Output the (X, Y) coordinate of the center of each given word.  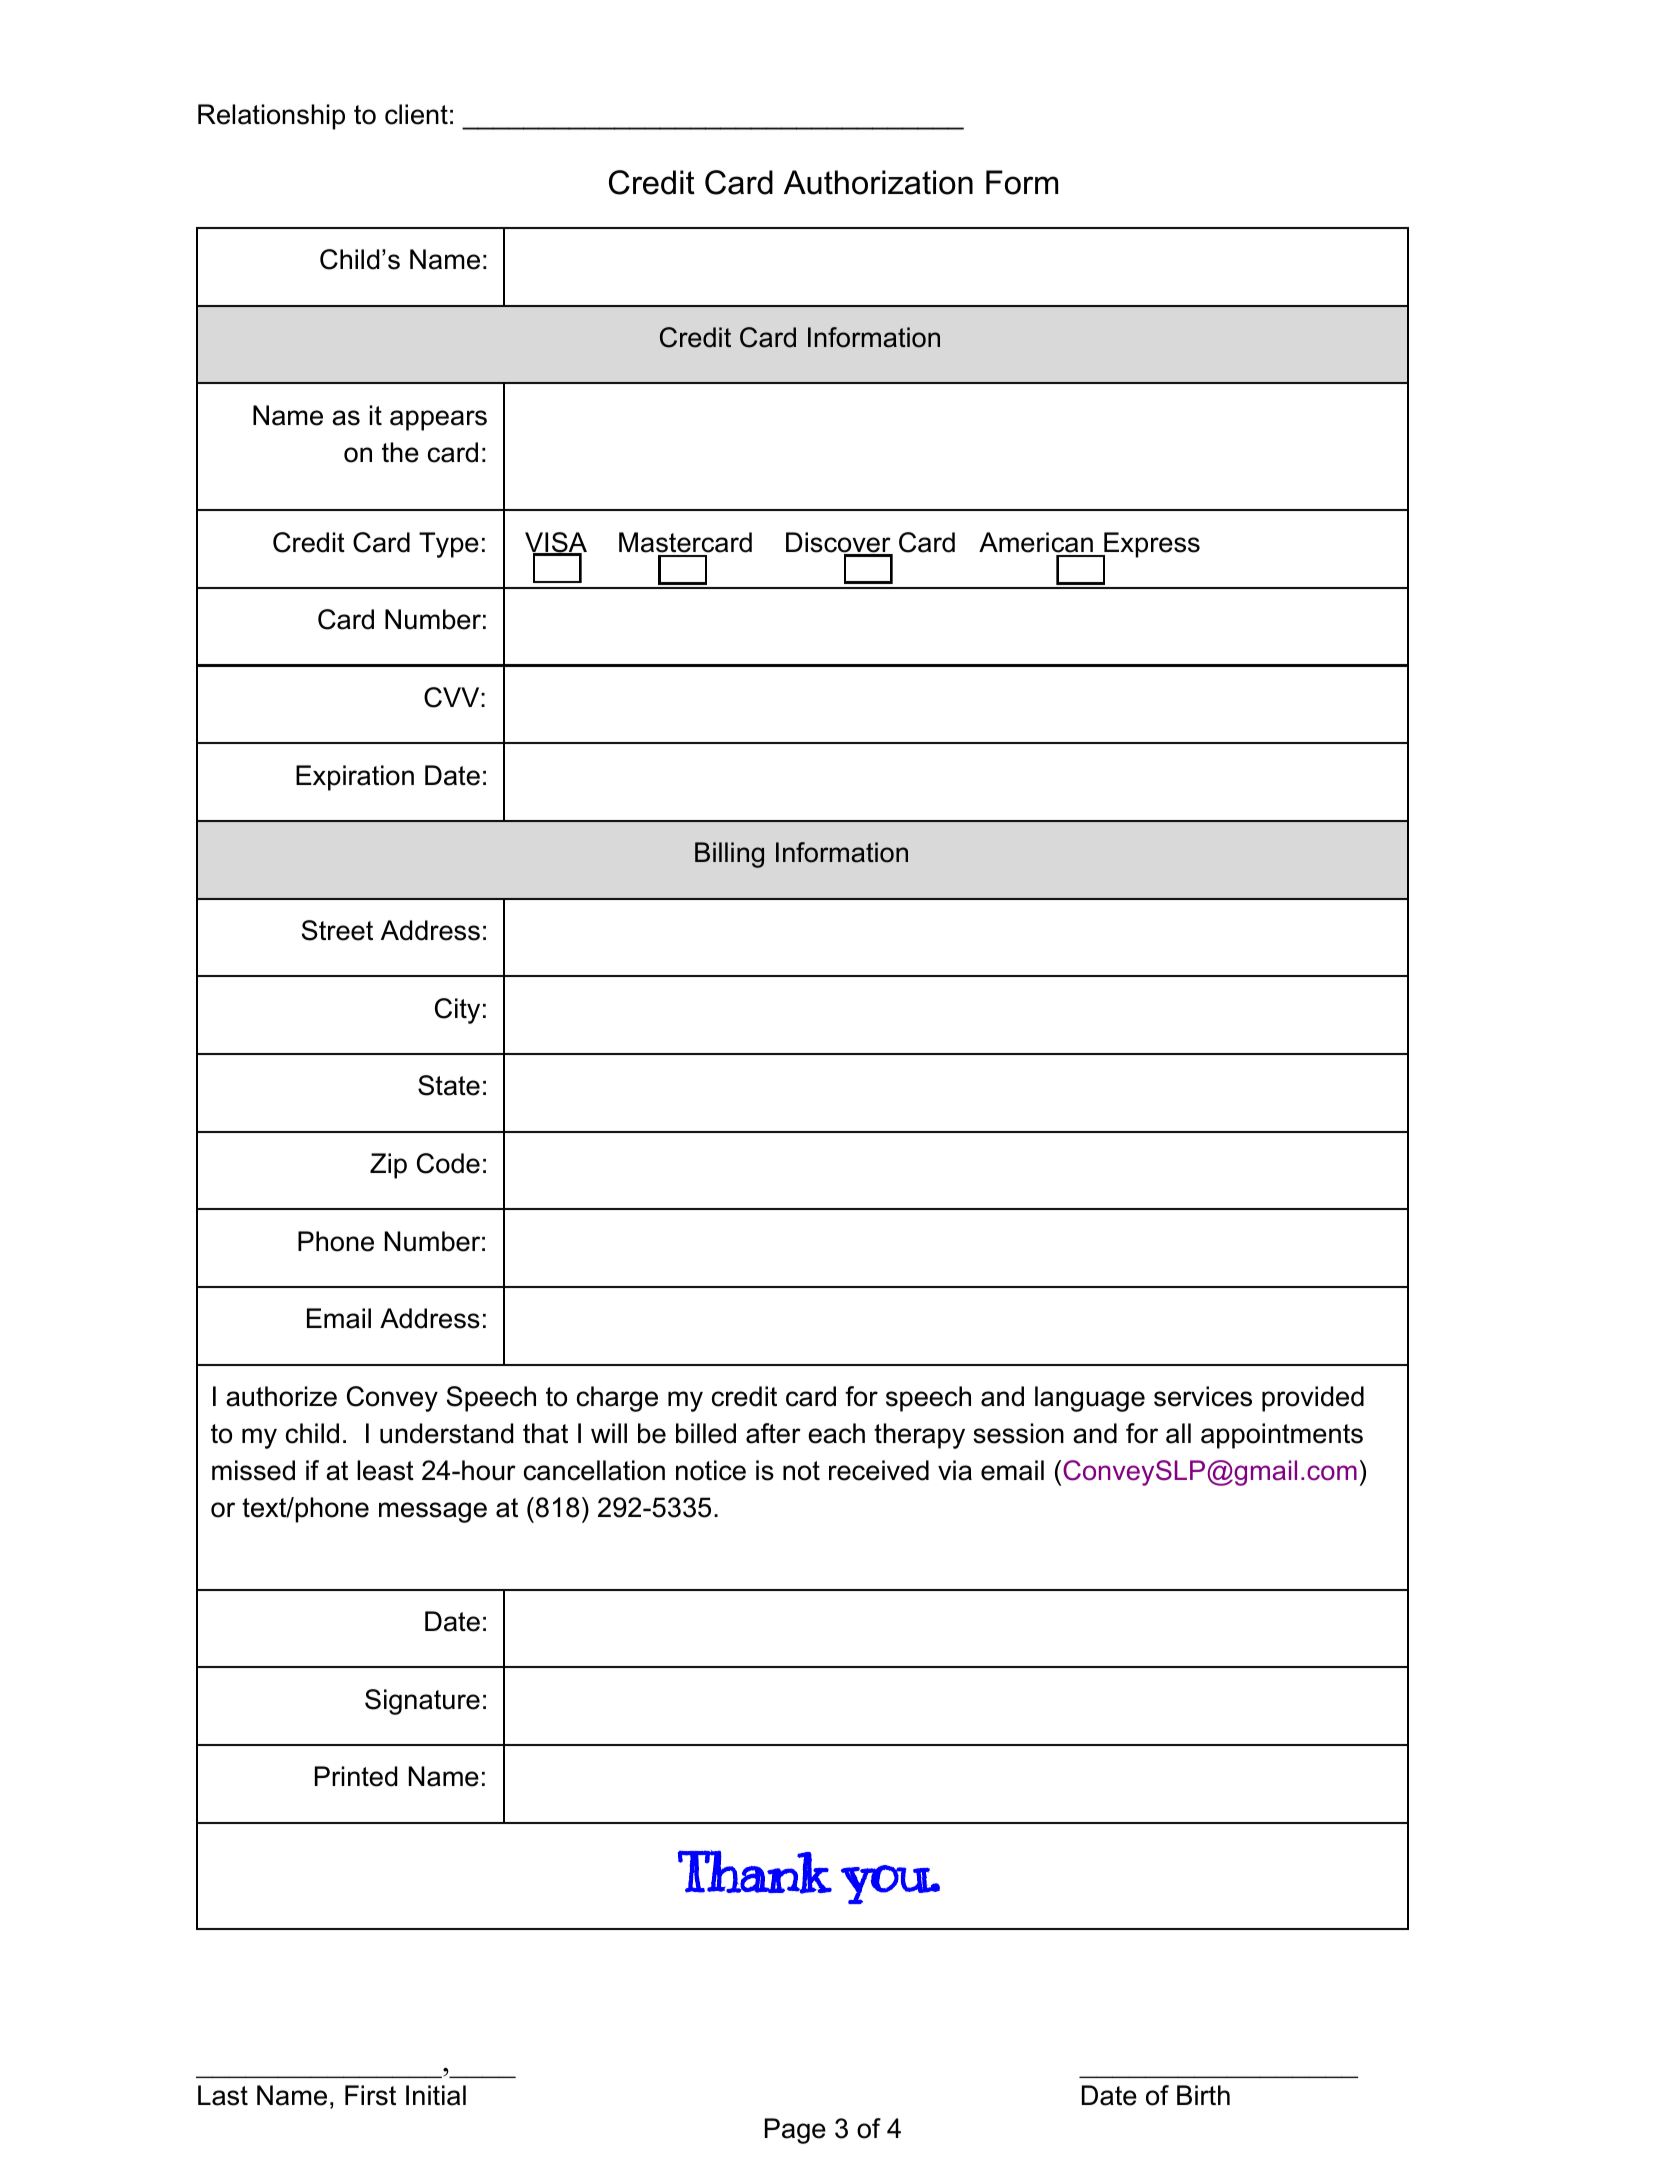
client (416, 114)
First (370, 2095)
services (1203, 1396)
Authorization (878, 182)
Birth (1203, 2095)
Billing (729, 855)
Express (1150, 546)
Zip (388, 1166)
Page (795, 2131)
